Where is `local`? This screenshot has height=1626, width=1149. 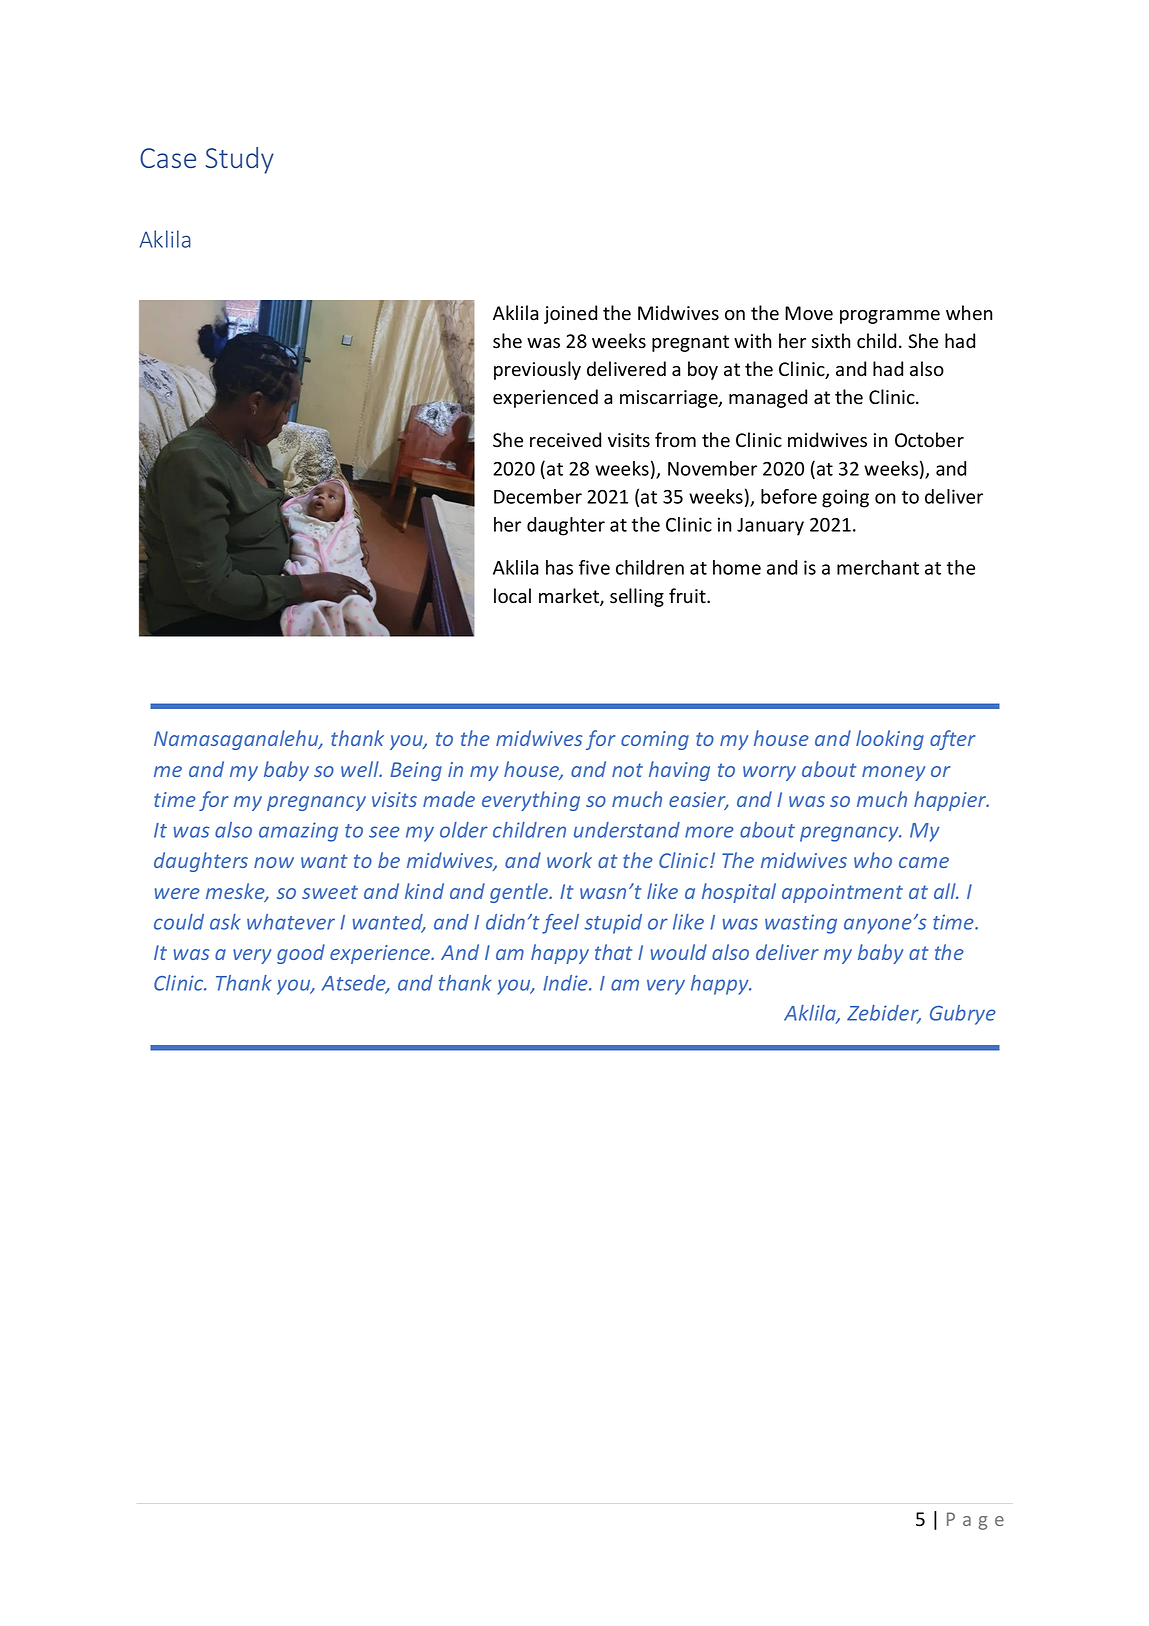
local is located at coordinates (512, 596).
